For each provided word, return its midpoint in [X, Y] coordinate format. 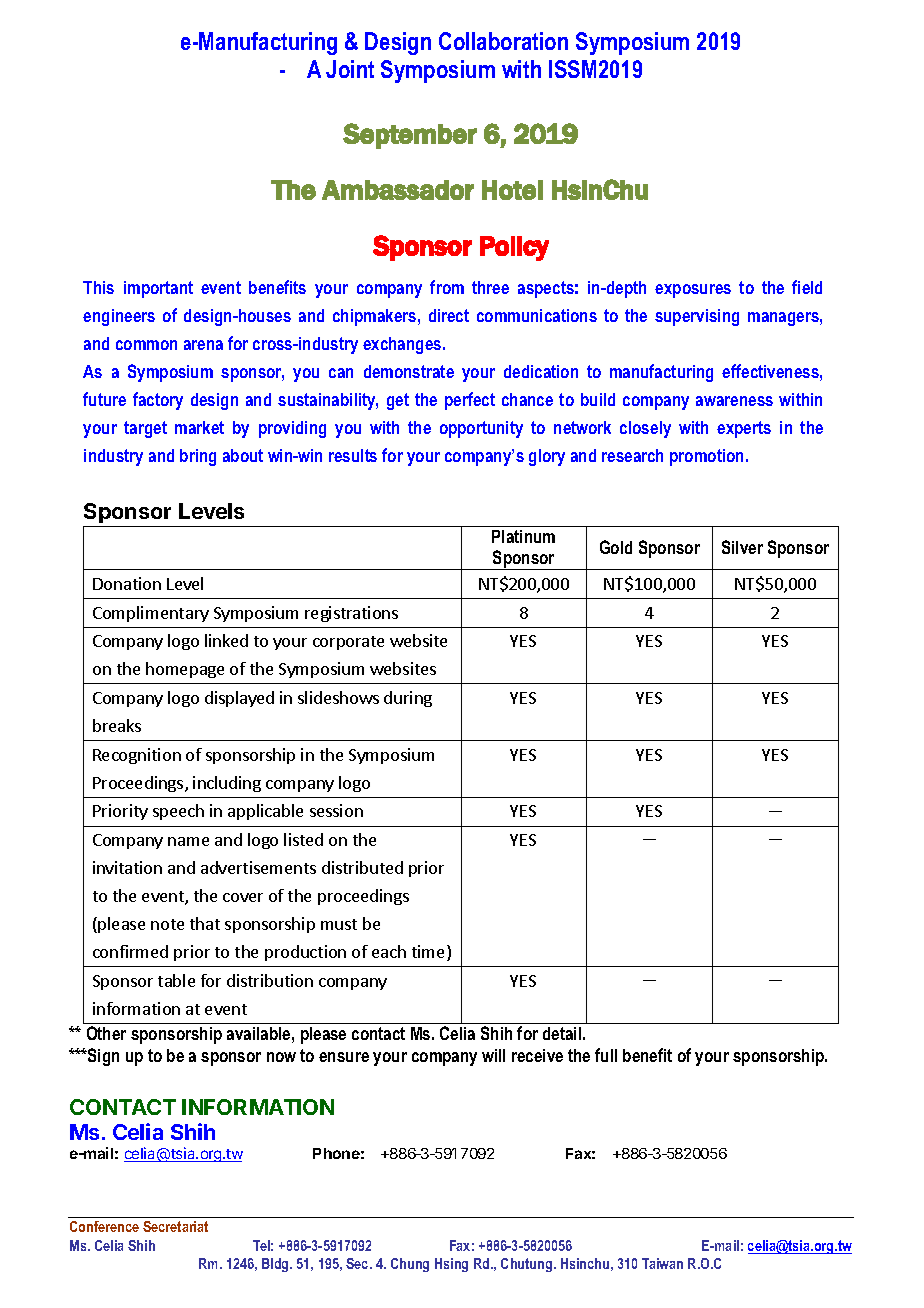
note [167, 924]
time [430, 953]
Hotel [512, 190]
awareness [734, 401]
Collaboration [503, 41]
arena [203, 345]
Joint [350, 69]
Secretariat [175, 1226]
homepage [185, 670]
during [408, 699]
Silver [742, 547]
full [606, 1055]
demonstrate [409, 371]
